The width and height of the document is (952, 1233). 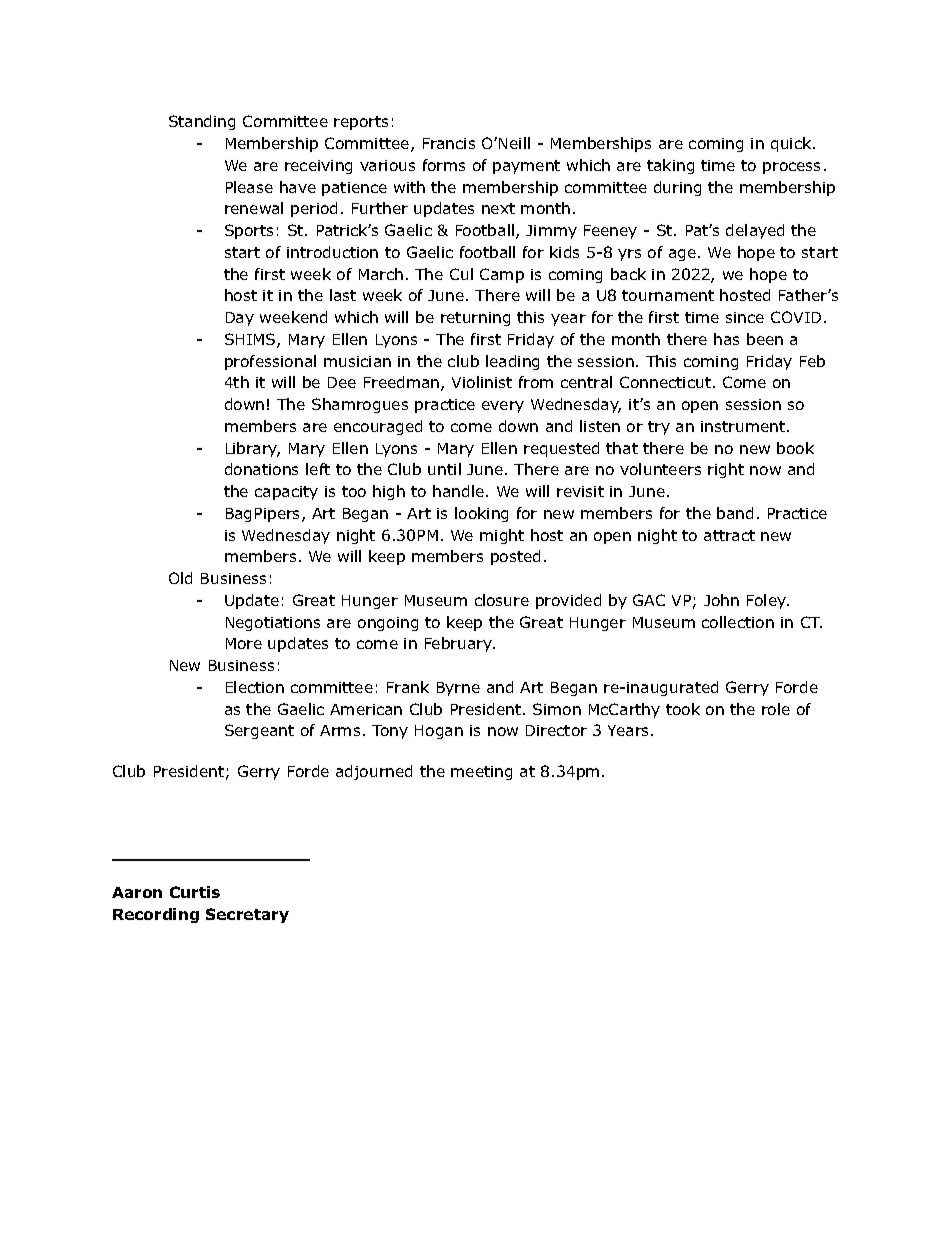 I want to click on capacity, so click(x=286, y=493).
